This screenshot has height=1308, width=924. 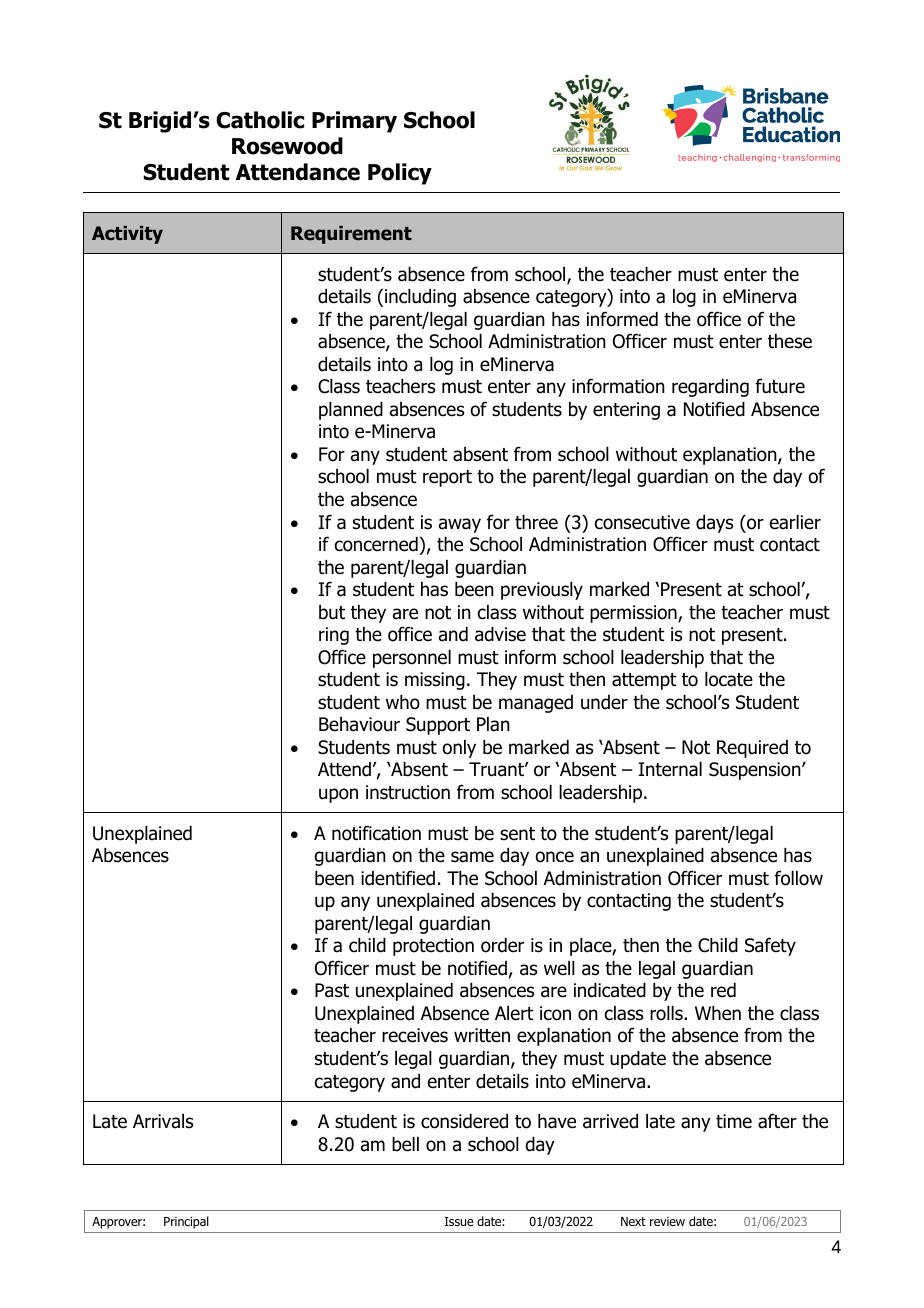 What do you see at coordinates (332, 612) in the screenshot?
I see `but` at bounding box center [332, 612].
